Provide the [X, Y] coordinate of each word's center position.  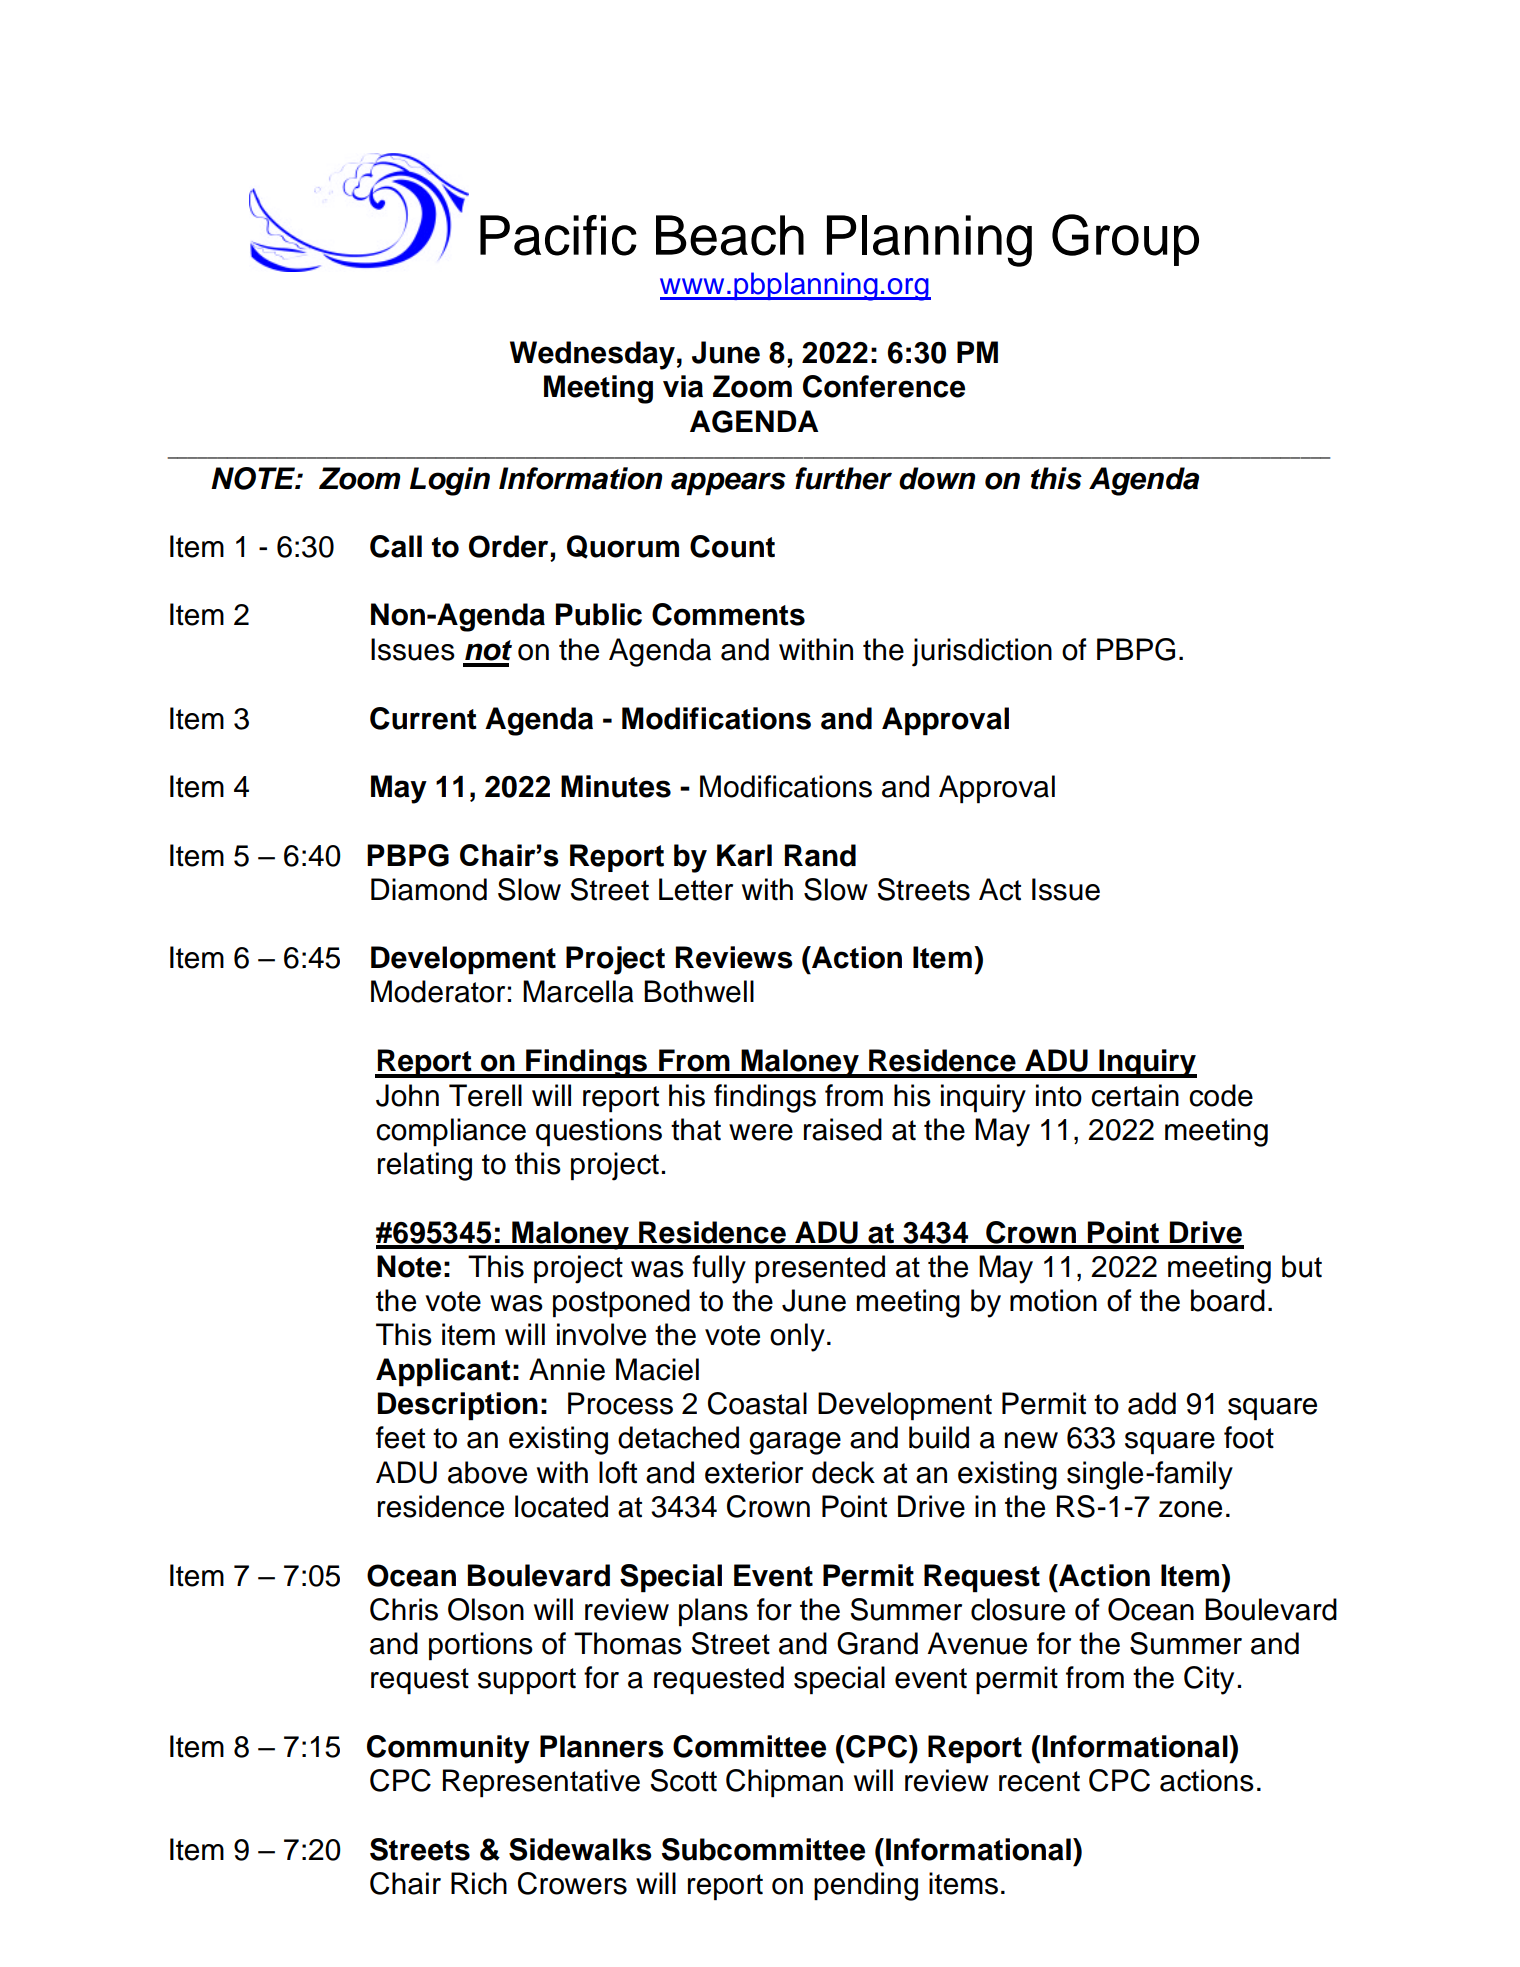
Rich [479, 1883]
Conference [884, 386]
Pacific [558, 235]
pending [866, 1886]
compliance [451, 1132]
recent [1039, 1781]
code [1221, 1095]
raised [843, 1129]
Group [1125, 240]
